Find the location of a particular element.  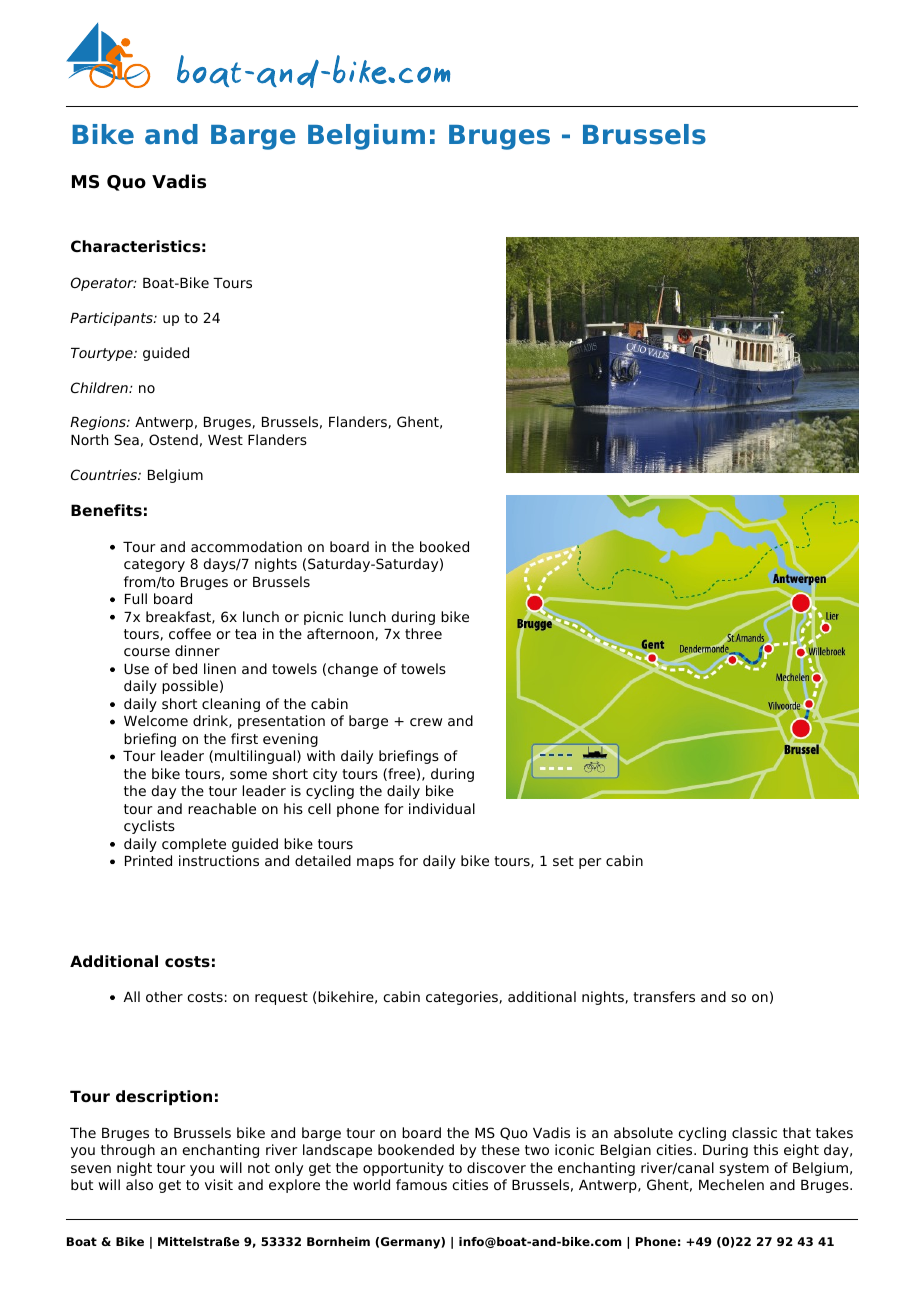

Welcome is located at coordinates (156, 720).
